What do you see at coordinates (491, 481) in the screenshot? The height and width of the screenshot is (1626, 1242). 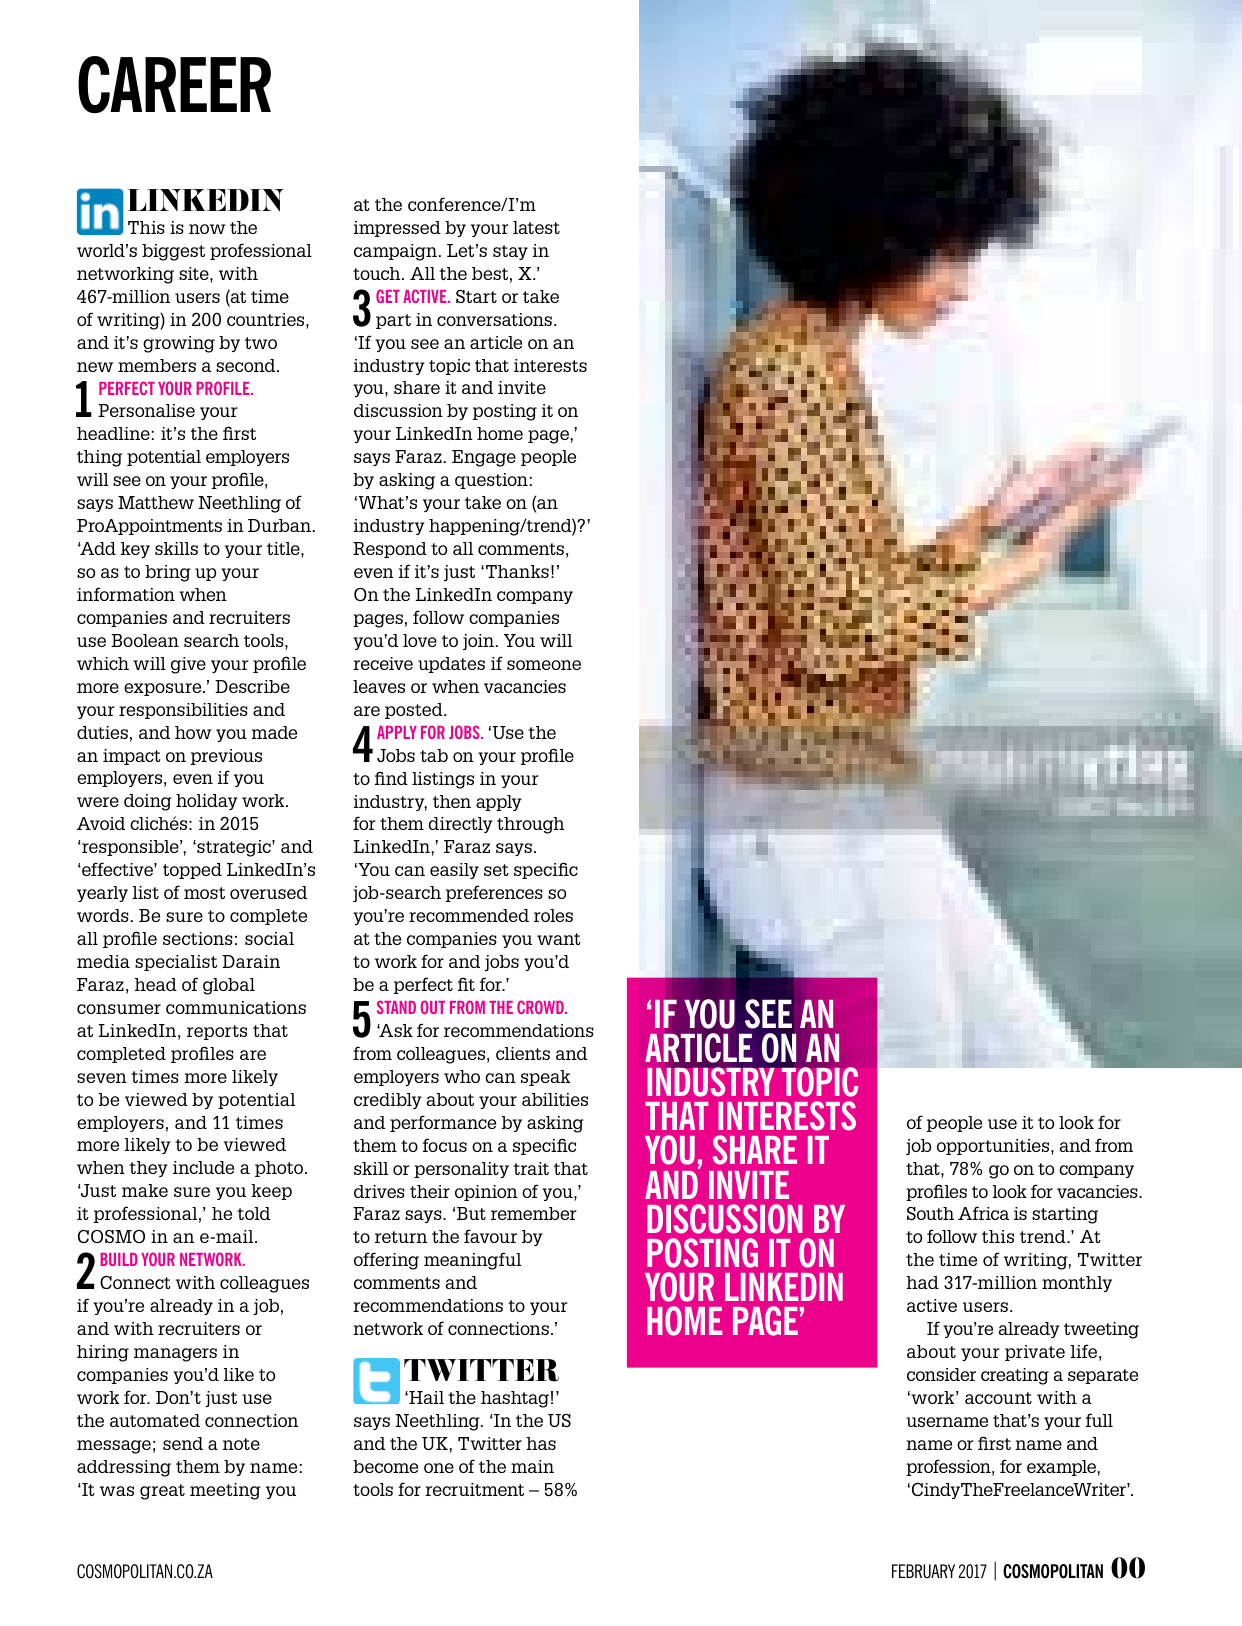 I see `question` at bounding box center [491, 481].
